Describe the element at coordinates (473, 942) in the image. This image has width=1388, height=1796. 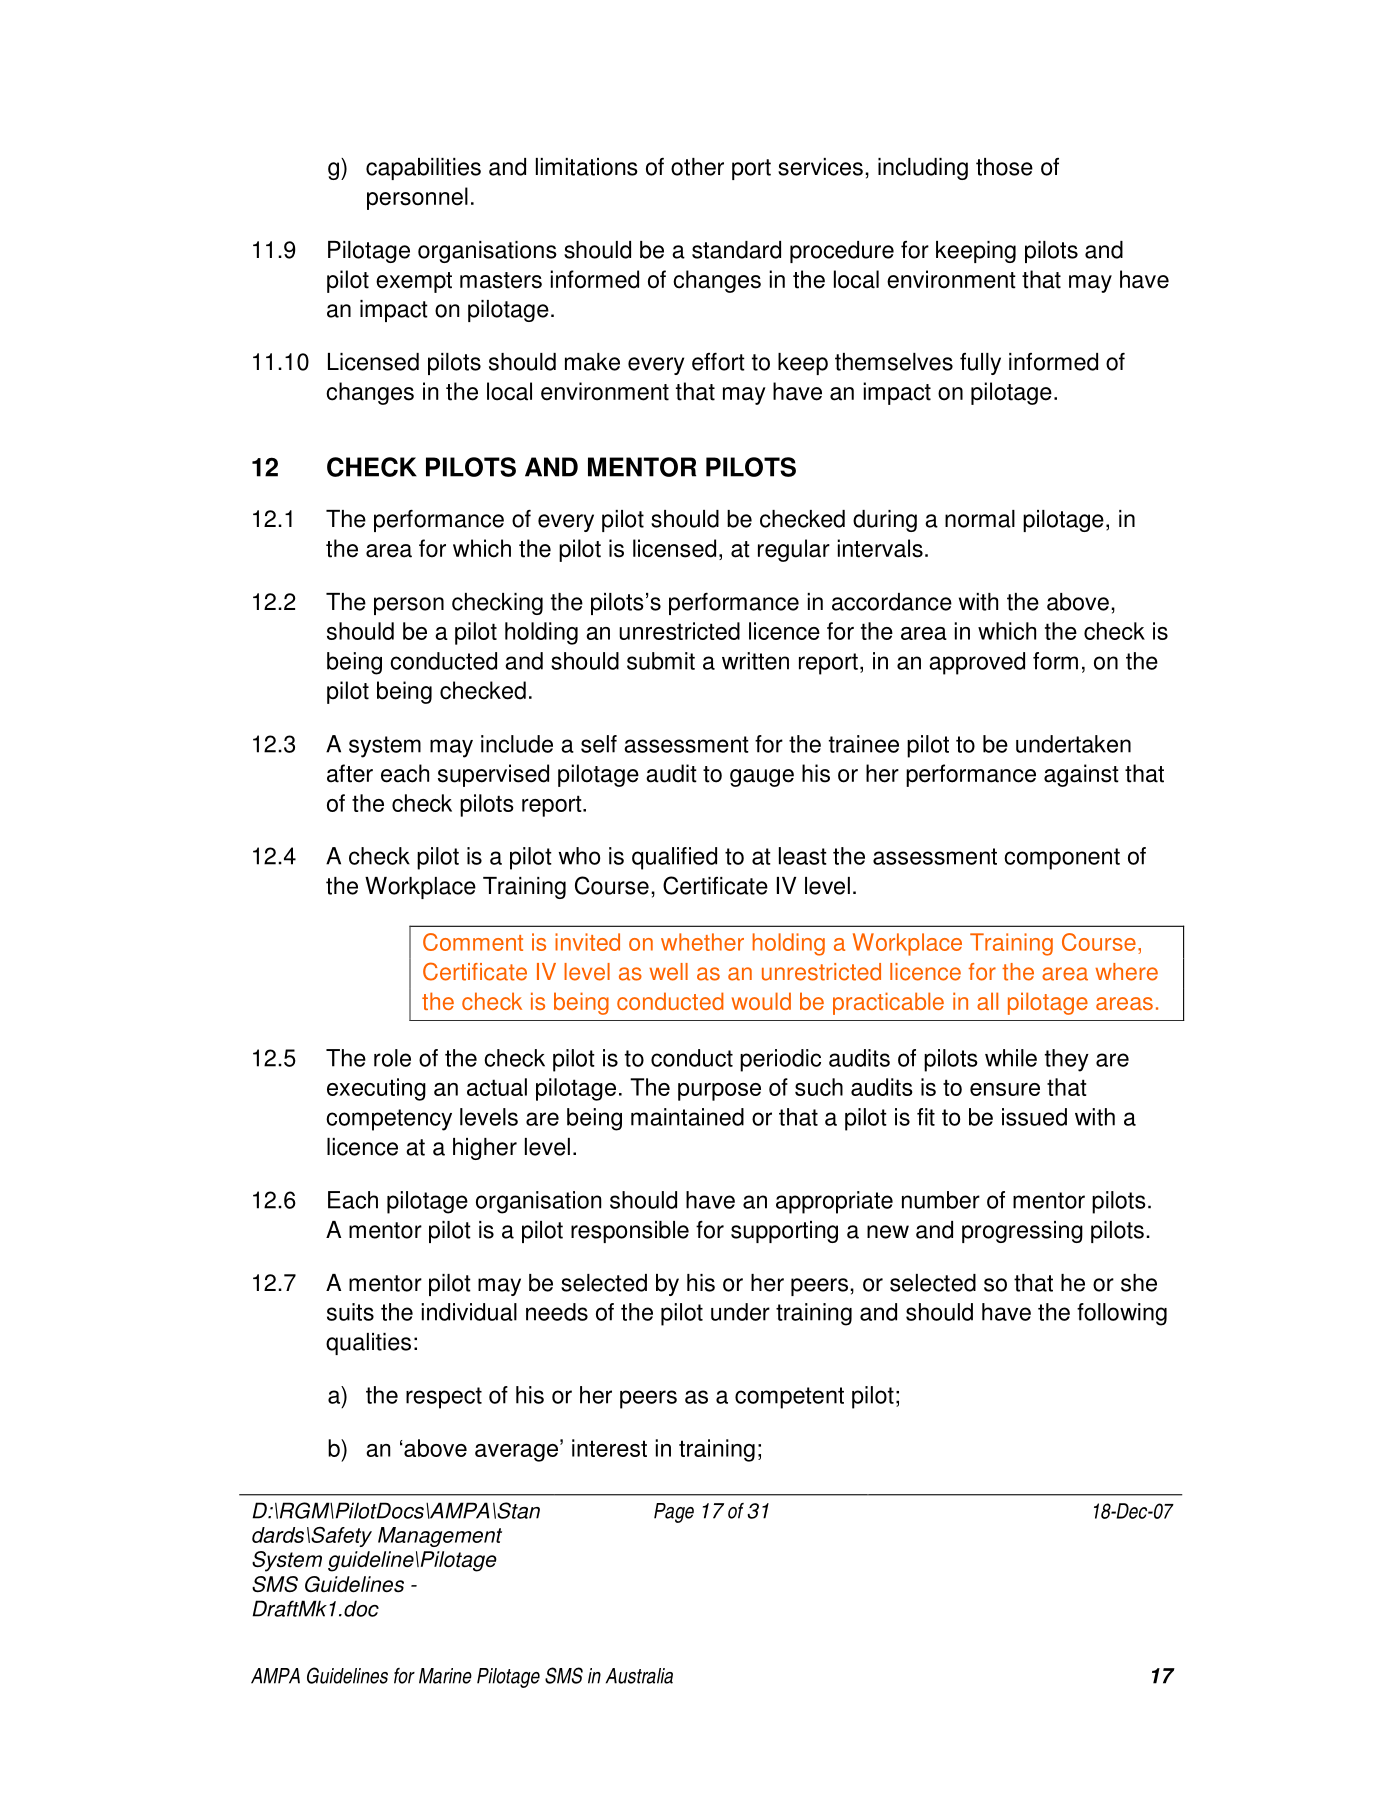
I see `Comment` at that location.
